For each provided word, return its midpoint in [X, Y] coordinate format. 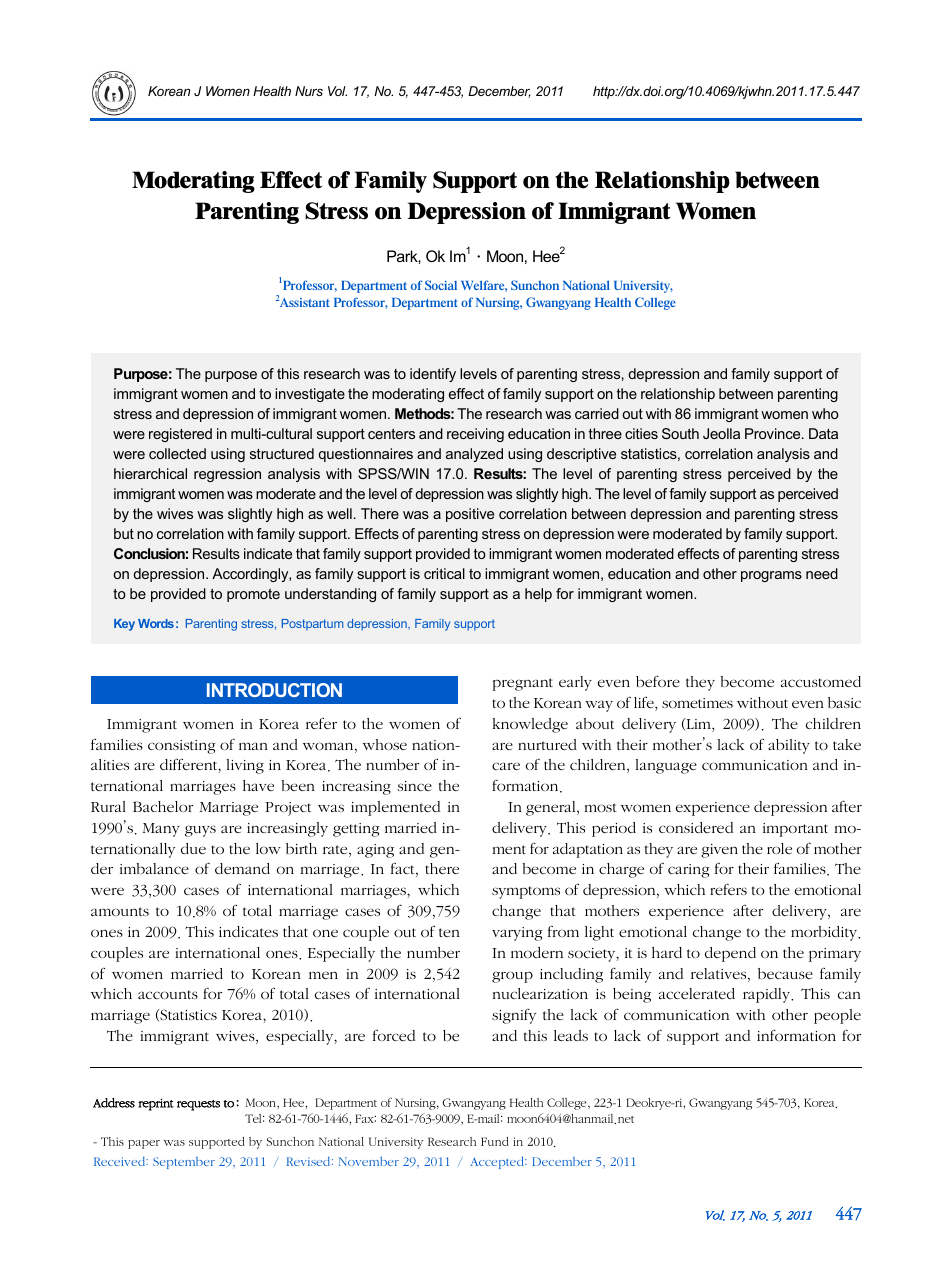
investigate [310, 395]
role [779, 848]
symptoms [526, 892]
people [837, 1016]
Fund [495, 1141]
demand [242, 868]
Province [774, 433]
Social [441, 285]
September [184, 1163]
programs [771, 576]
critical [444, 573]
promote [253, 595]
